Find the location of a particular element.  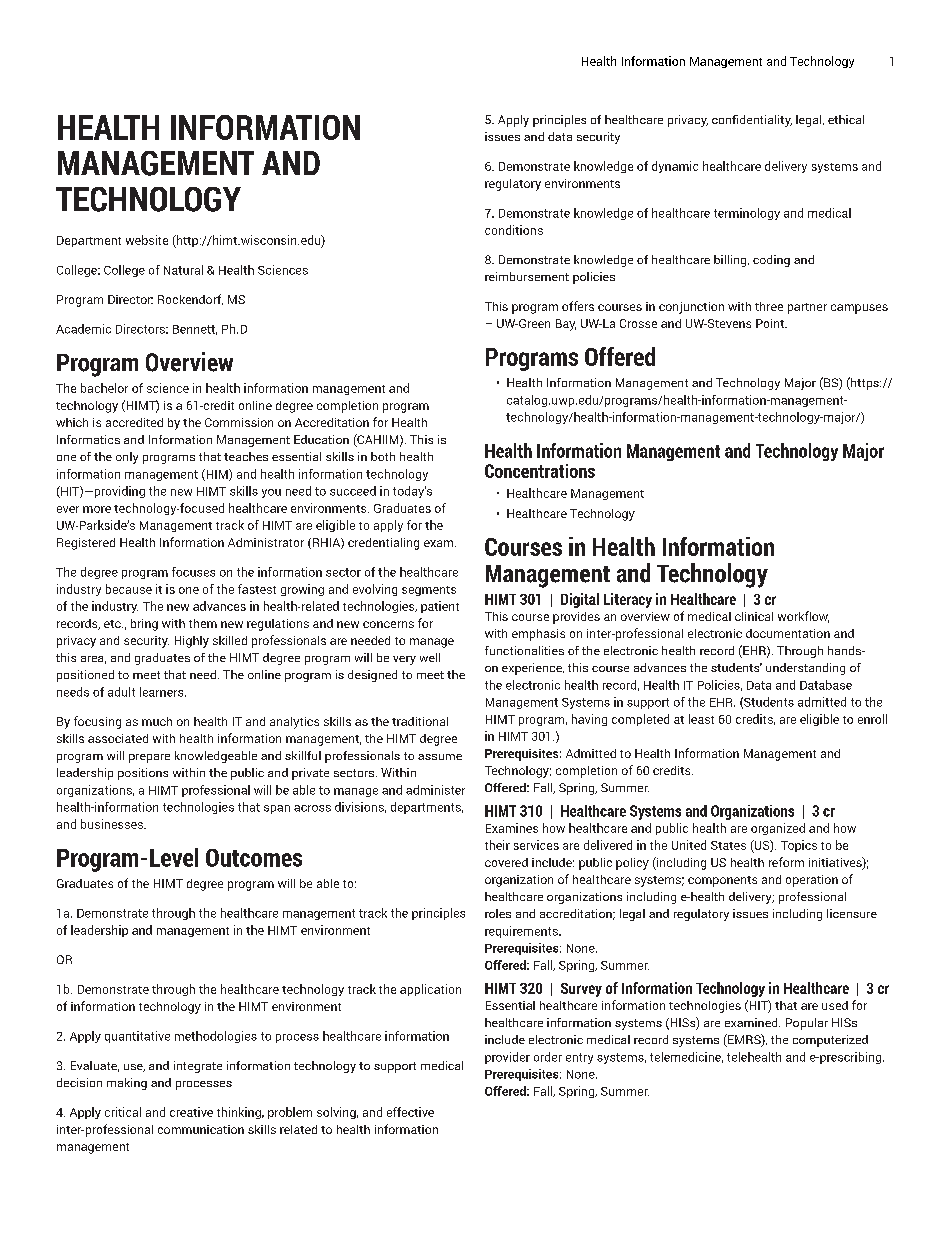

ethical is located at coordinates (846, 119).
